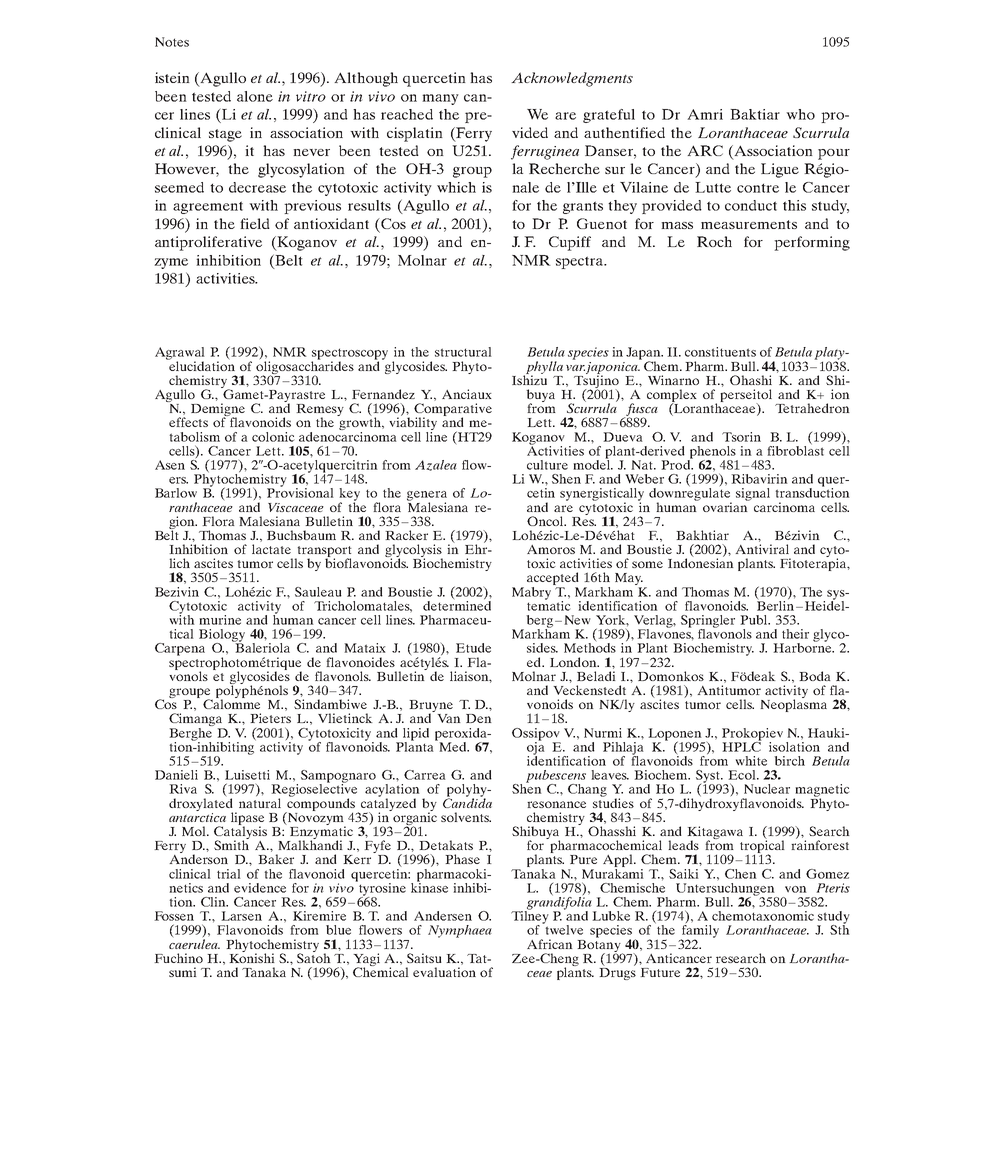 The width and height of the page is (1008, 1176). Describe the element at coordinates (255, 96) in the page. I see `alone` at that location.
